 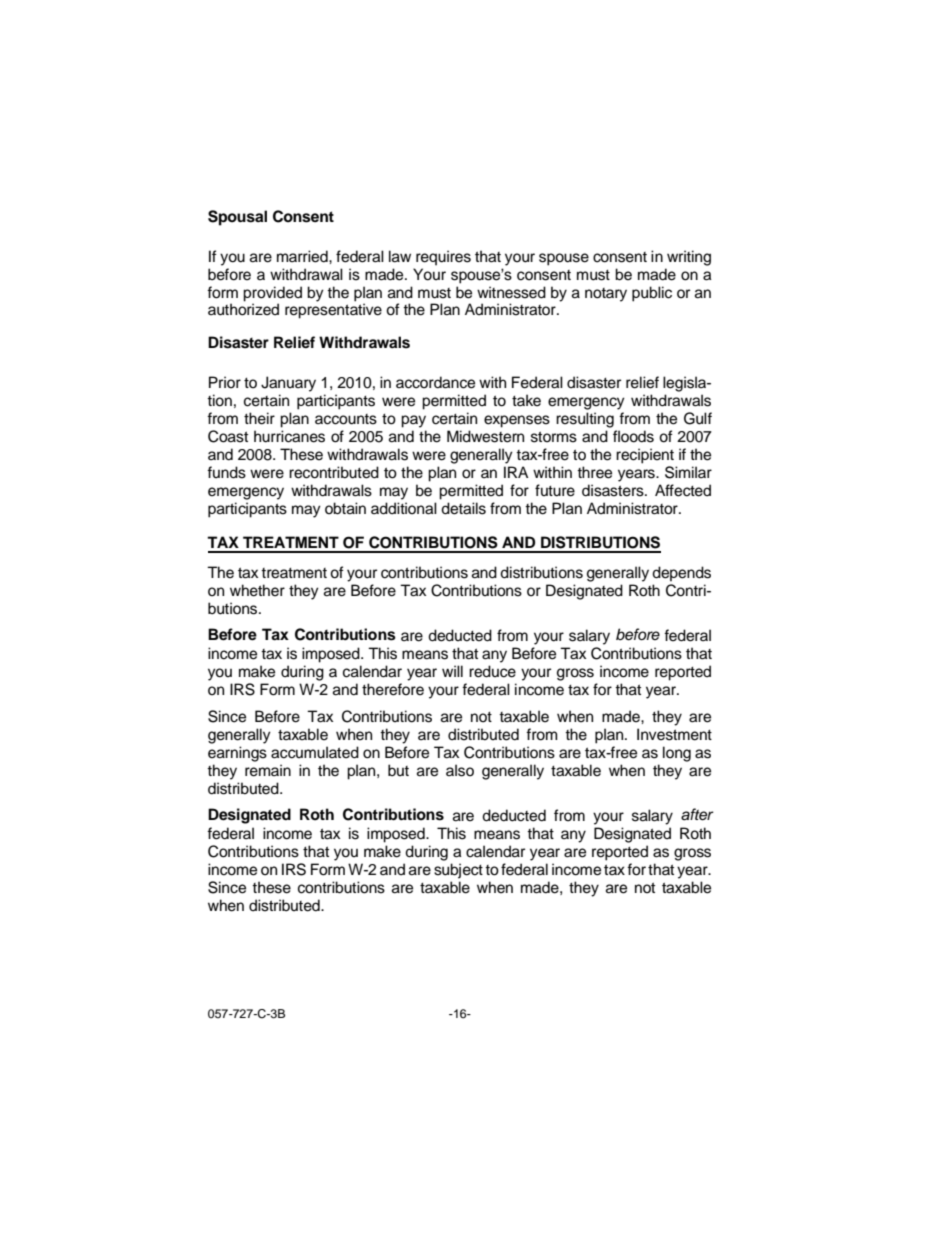 I want to click on remain, so click(x=268, y=770).
